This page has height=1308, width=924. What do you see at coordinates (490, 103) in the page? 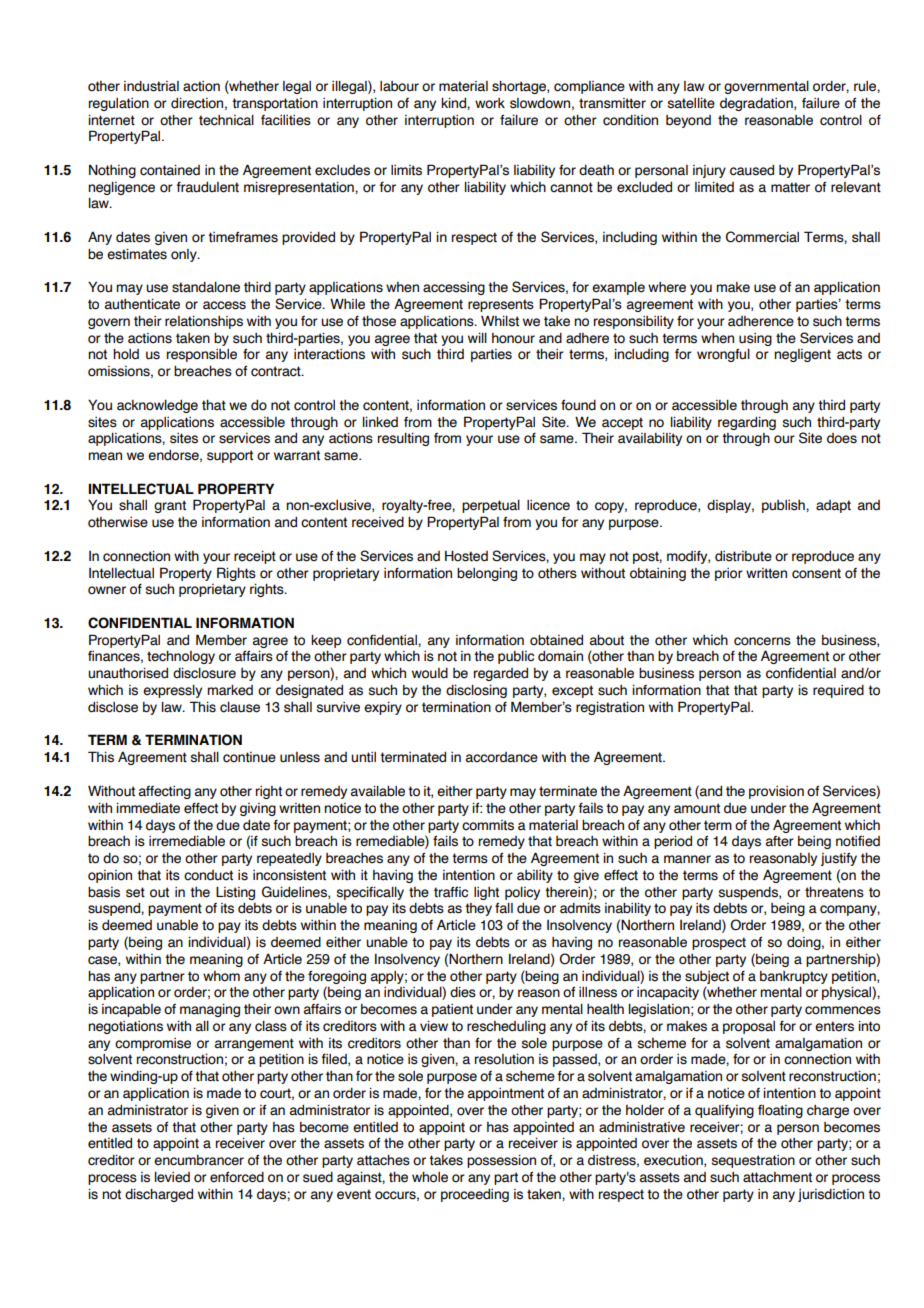
I see `work` at bounding box center [490, 103].
